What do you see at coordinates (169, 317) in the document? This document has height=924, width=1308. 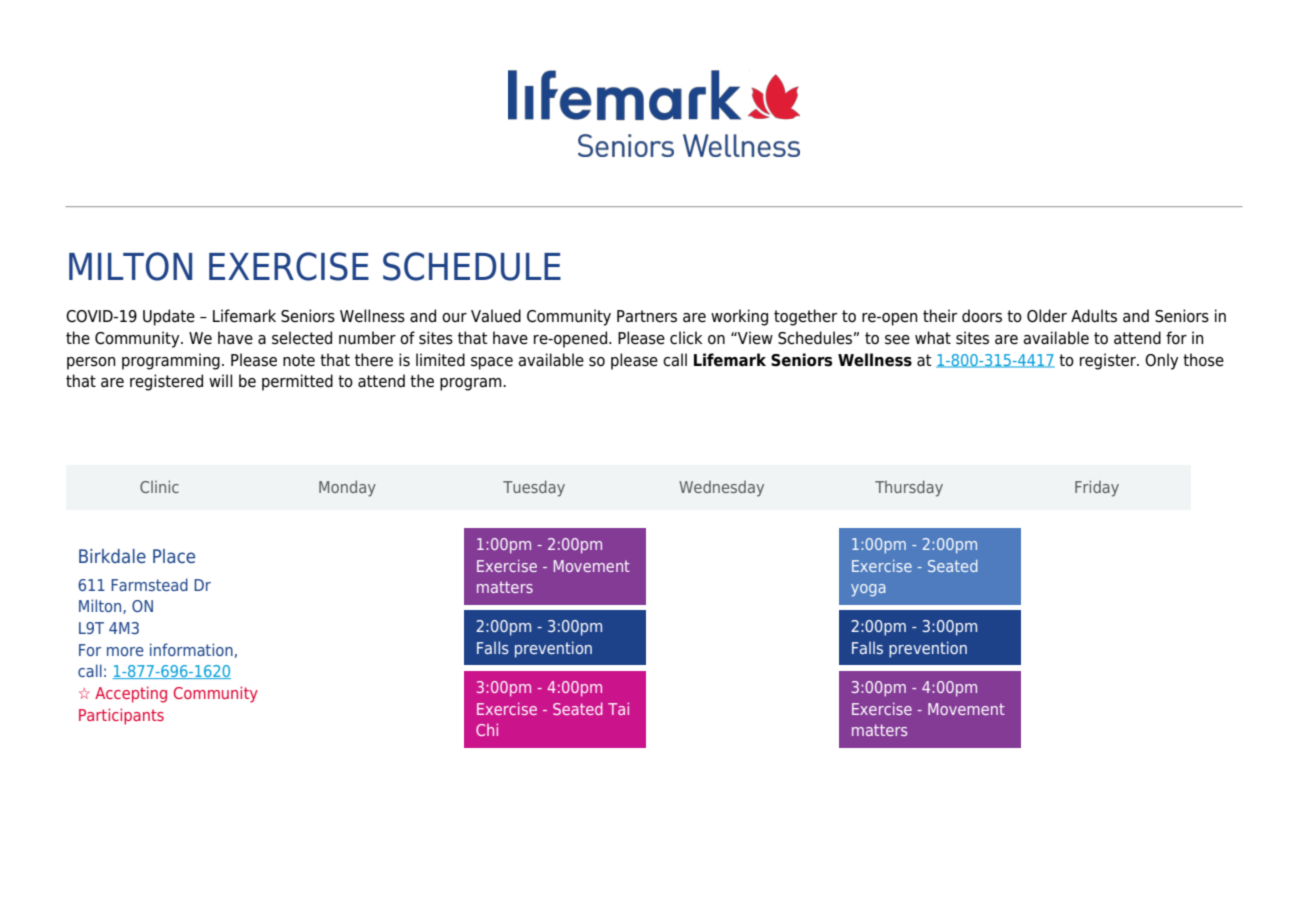 I see `Update` at bounding box center [169, 317].
